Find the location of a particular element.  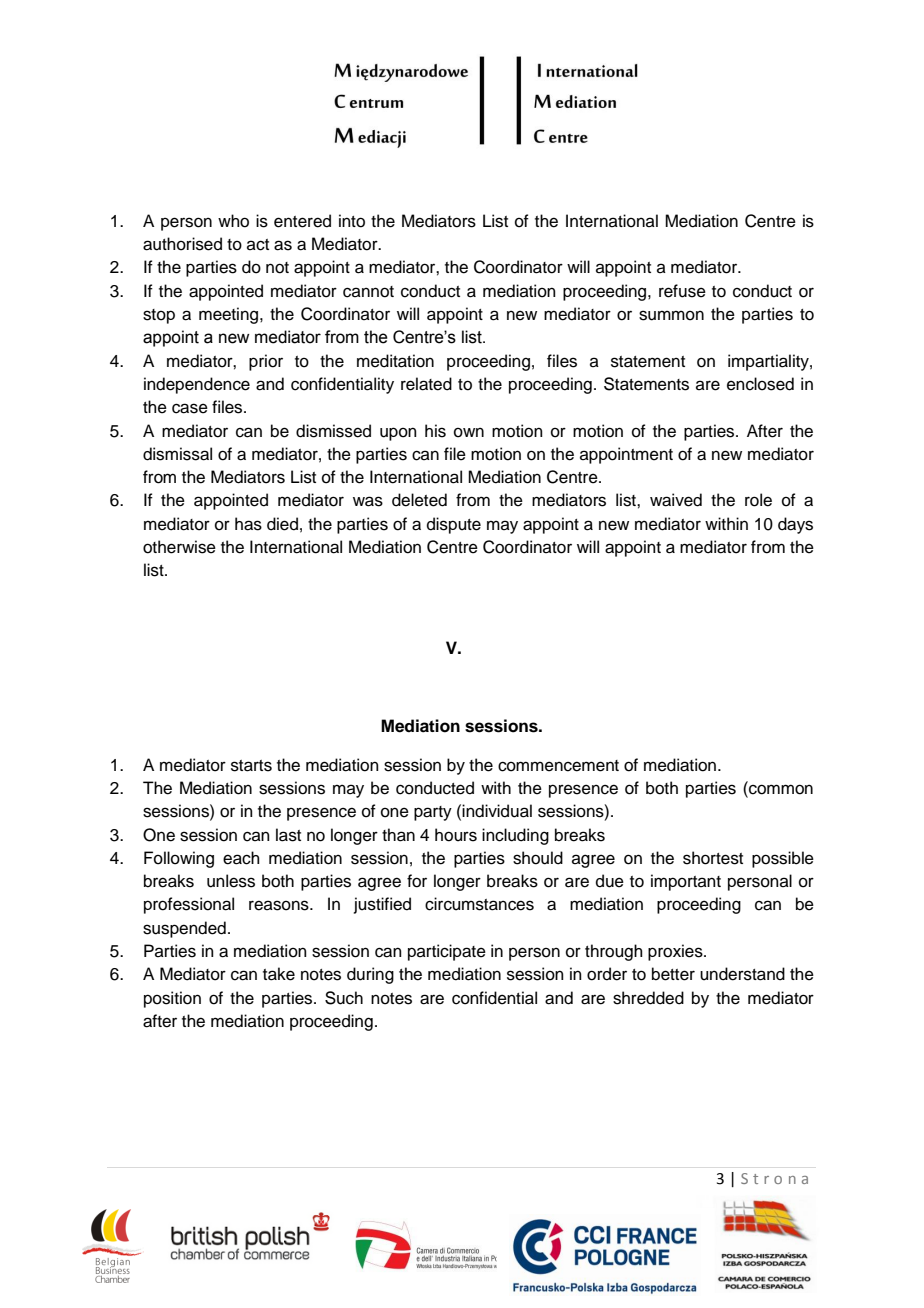

participate is located at coordinates (447, 952).
